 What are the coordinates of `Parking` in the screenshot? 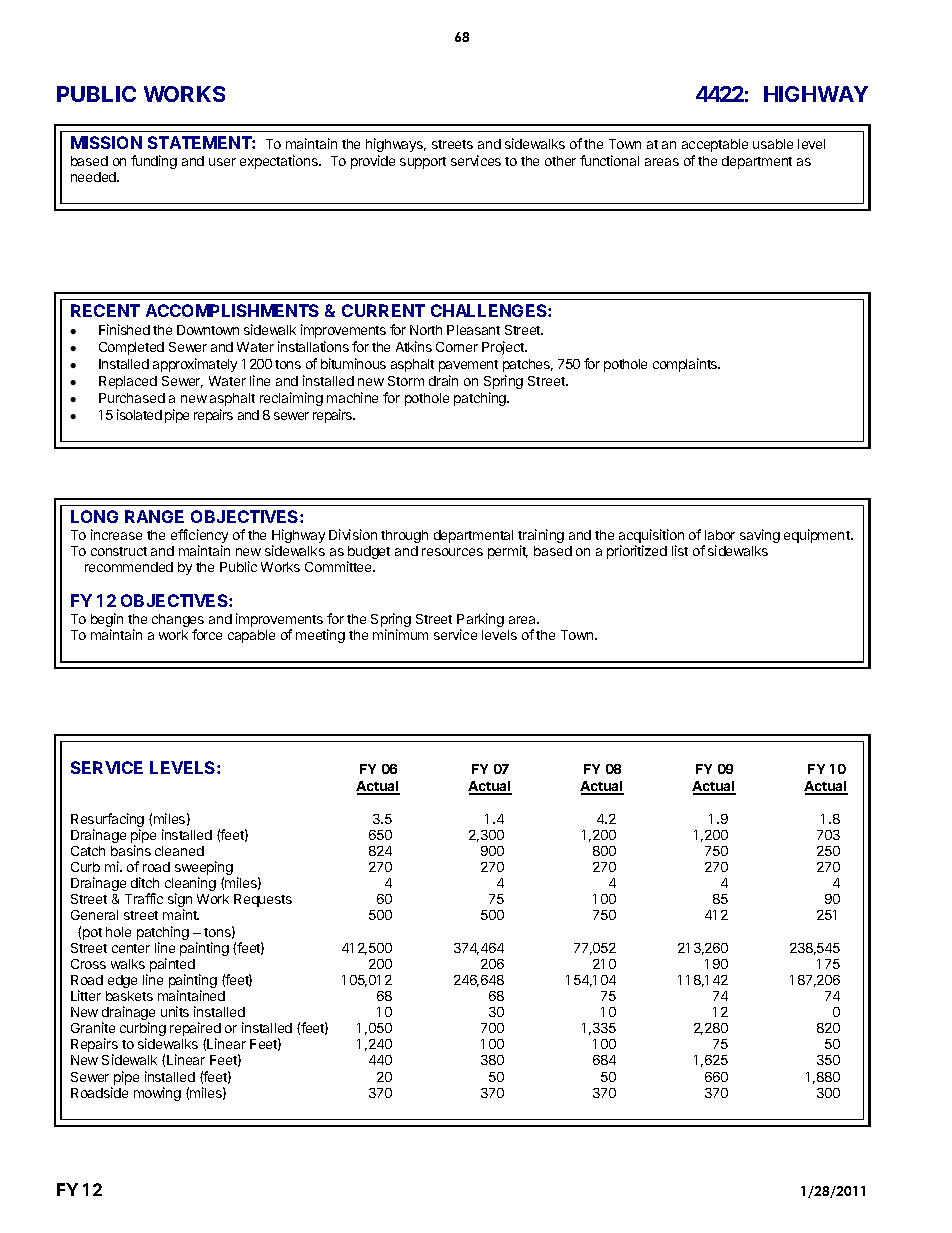 It's located at (480, 621).
